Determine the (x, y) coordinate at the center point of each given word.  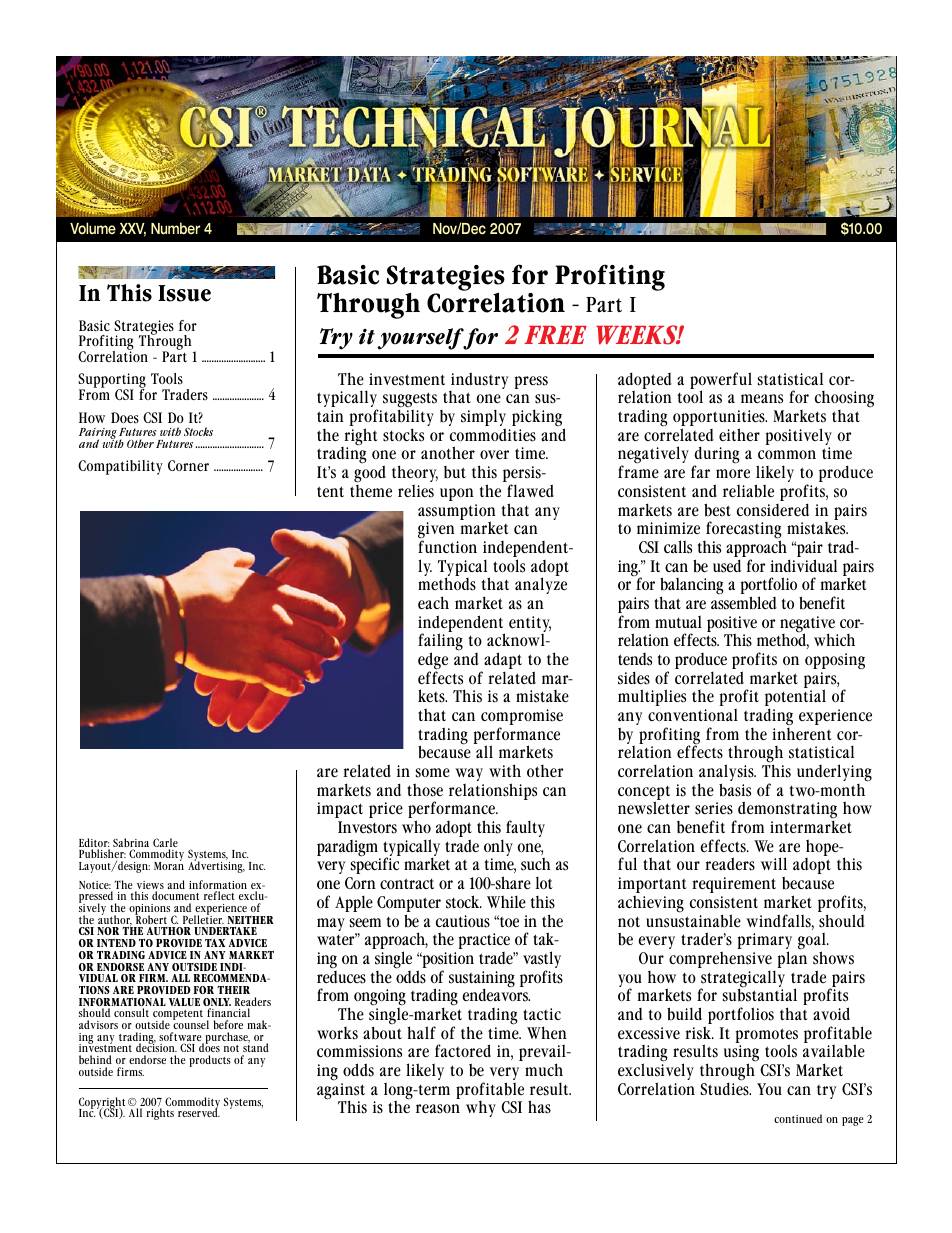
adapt (503, 662)
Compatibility (120, 467)
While (506, 902)
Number (175, 228)
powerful (721, 382)
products (210, 1061)
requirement (734, 885)
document (175, 897)
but (455, 472)
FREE (555, 334)
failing (440, 643)
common (787, 454)
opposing (835, 661)
